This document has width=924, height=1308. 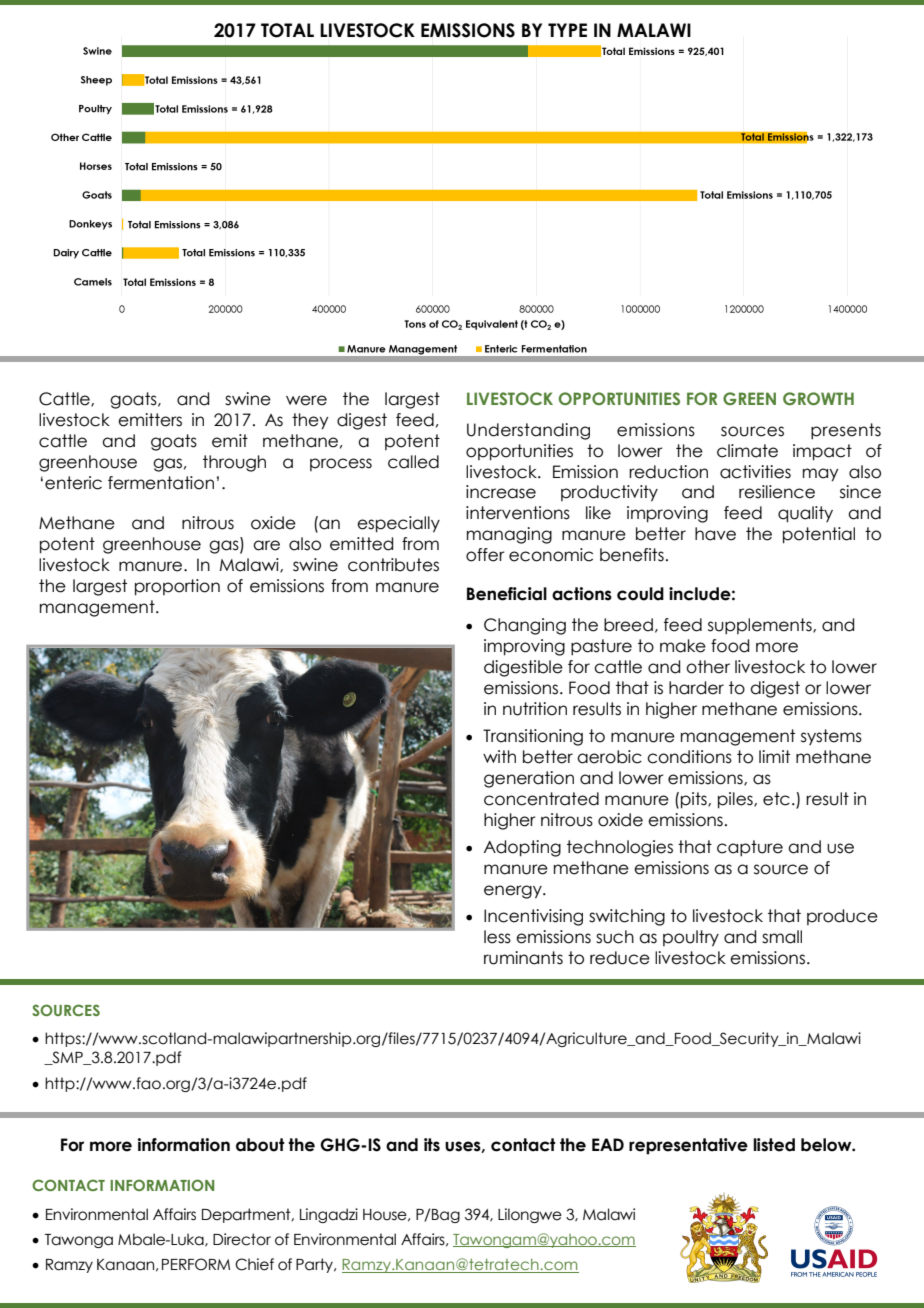 What do you see at coordinates (260, 1145) in the document?
I see `about` at bounding box center [260, 1145].
